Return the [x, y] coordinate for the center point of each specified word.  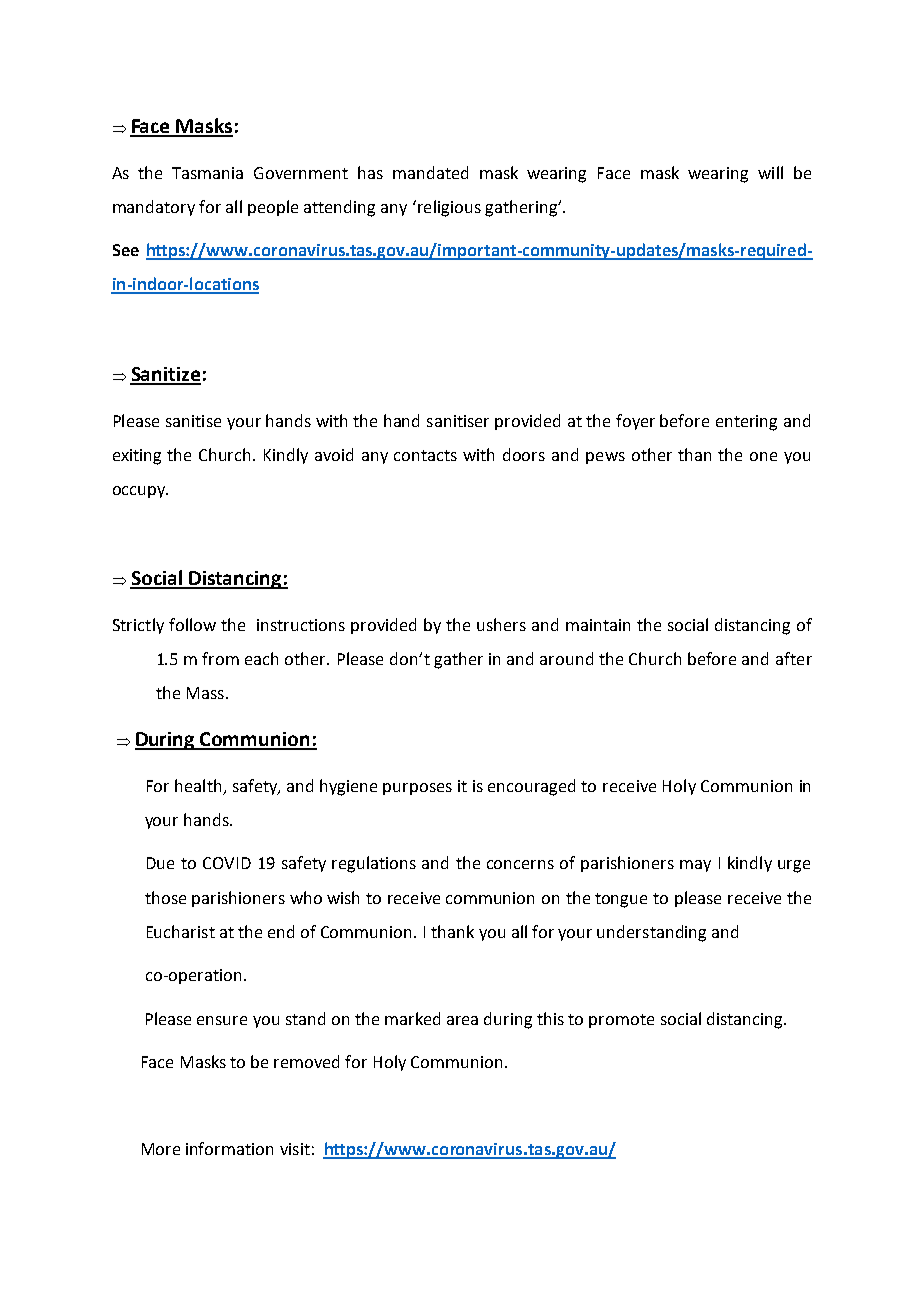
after [794, 658]
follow [192, 624]
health [198, 785]
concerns [520, 864]
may [695, 866]
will [770, 172]
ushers [501, 624]
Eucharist [181, 931]
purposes [417, 789]
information [229, 1148]
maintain [598, 625]
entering [746, 423]
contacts [425, 455]
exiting [137, 457]
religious [449, 208]
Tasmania [207, 173]
